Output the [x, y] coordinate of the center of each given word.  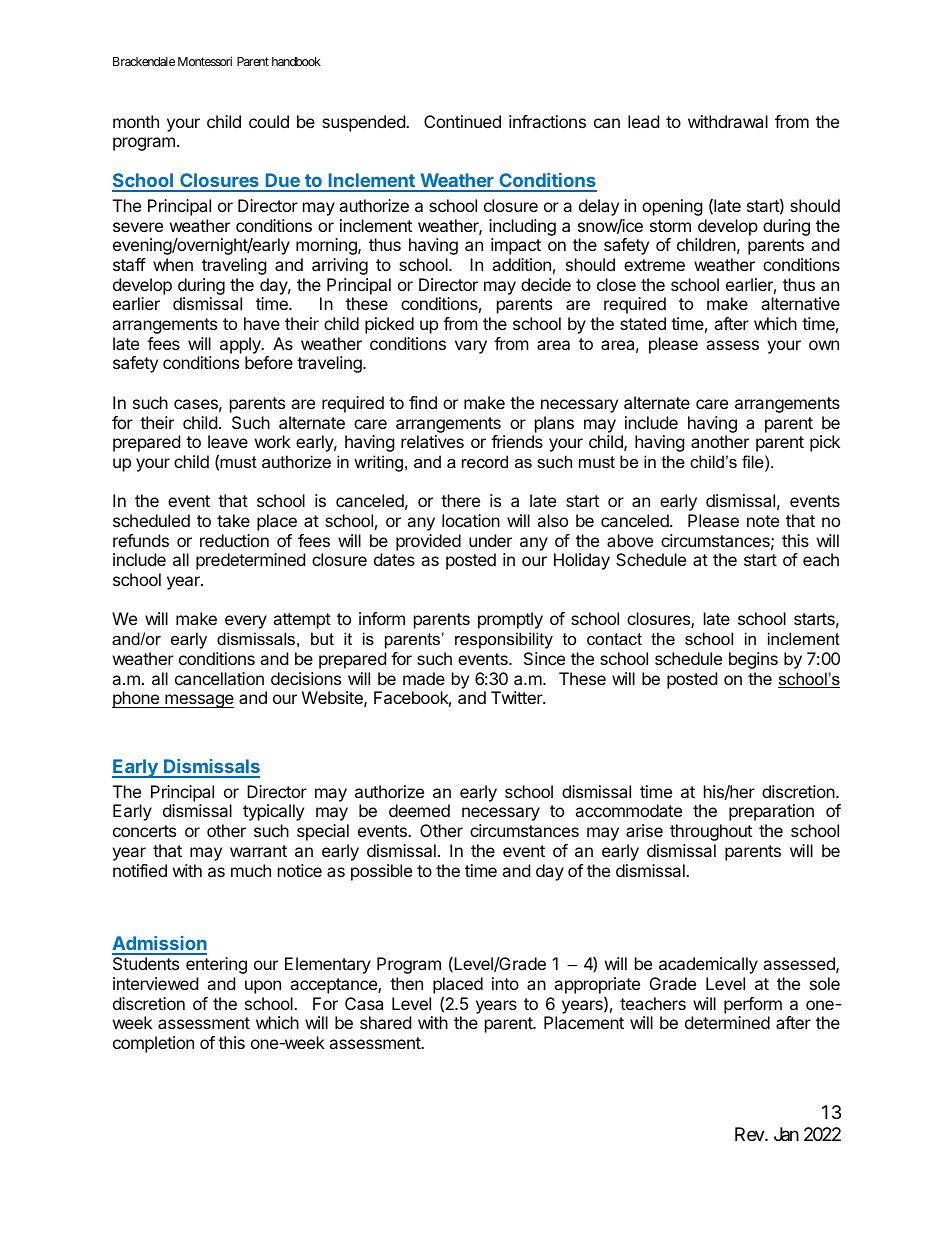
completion [153, 1044]
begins [753, 660]
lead [643, 121]
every [246, 622]
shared [385, 1022]
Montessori [205, 61]
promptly [510, 620]
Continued [462, 121]
